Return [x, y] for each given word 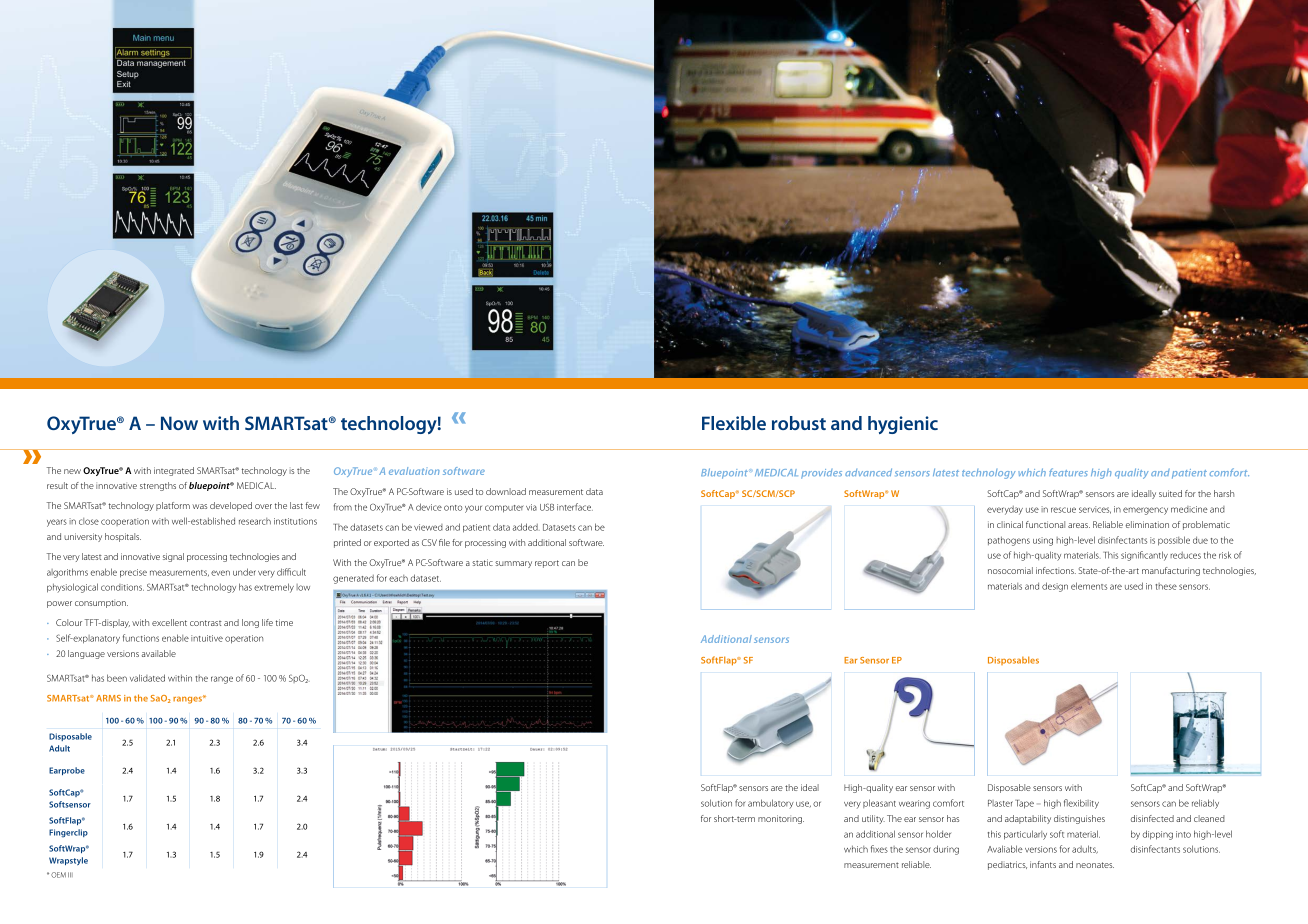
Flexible [734, 423]
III [70, 874]
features [1068, 472]
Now [179, 423]
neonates [1095, 865]
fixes [879, 849]
